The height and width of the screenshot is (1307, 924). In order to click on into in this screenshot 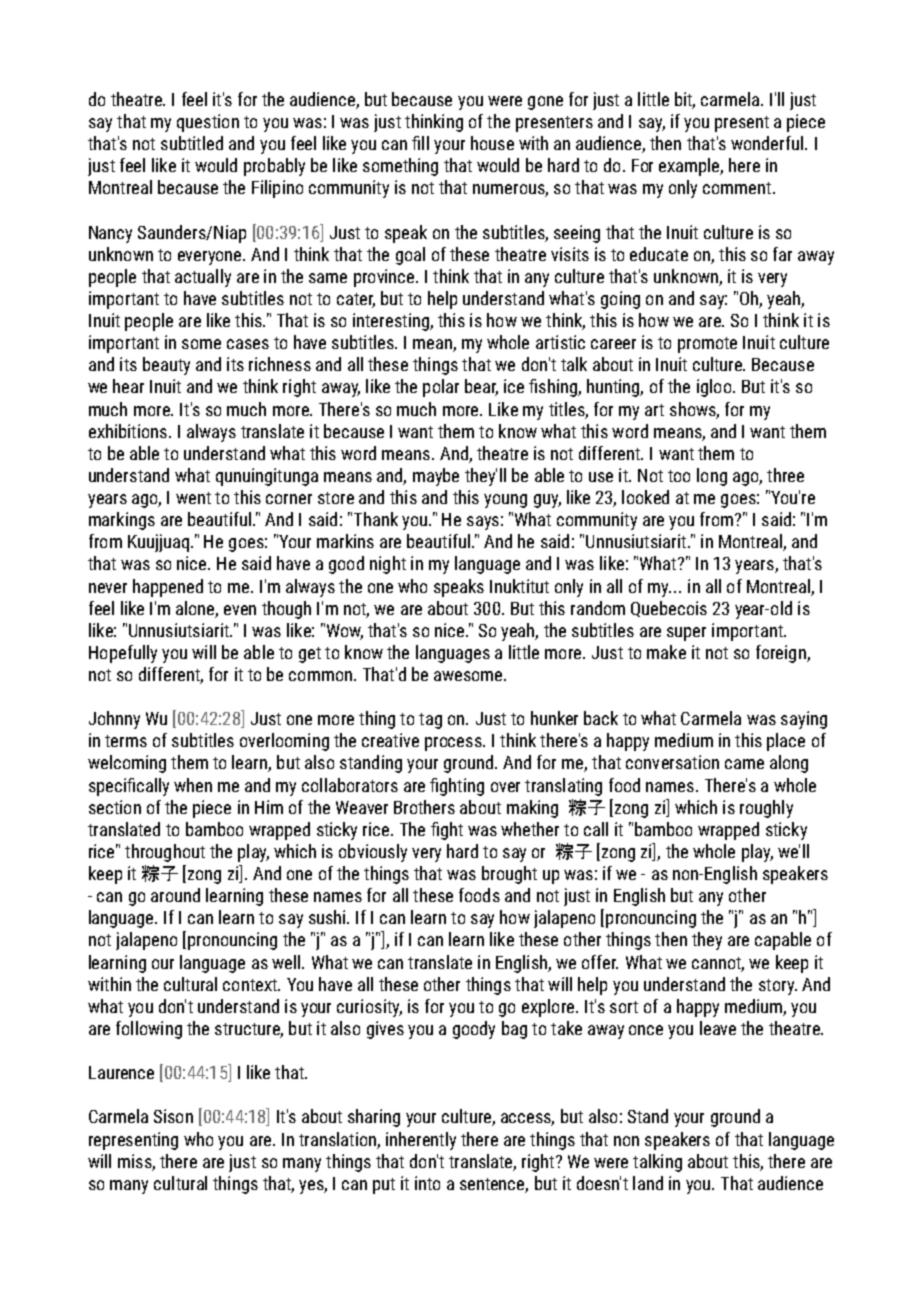, I will do `click(427, 1183)`.
